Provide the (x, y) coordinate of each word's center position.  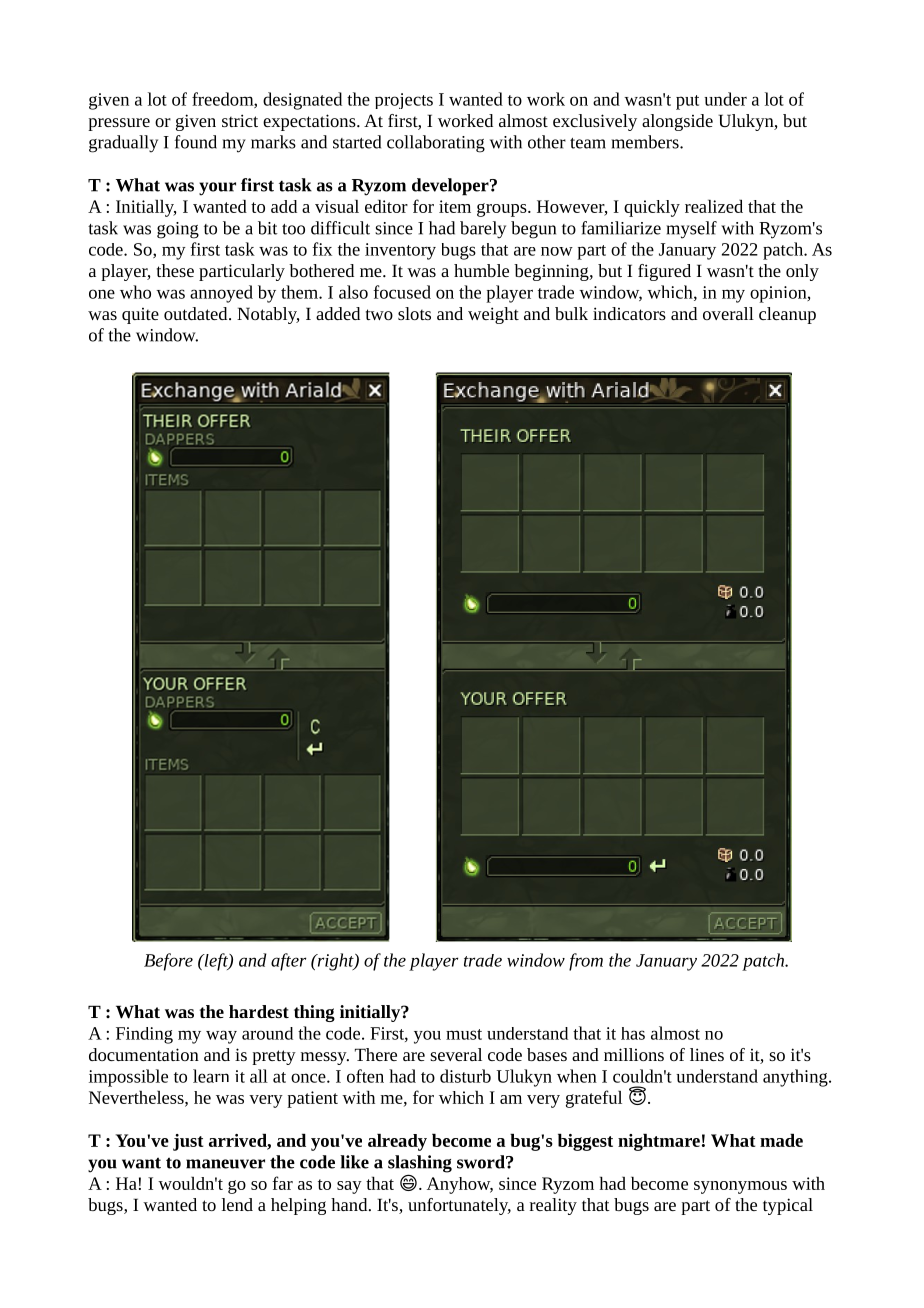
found (196, 142)
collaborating (436, 144)
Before (168, 962)
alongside (677, 122)
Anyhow (460, 1185)
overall (728, 313)
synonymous (740, 1187)
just (188, 1142)
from (586, 962)
